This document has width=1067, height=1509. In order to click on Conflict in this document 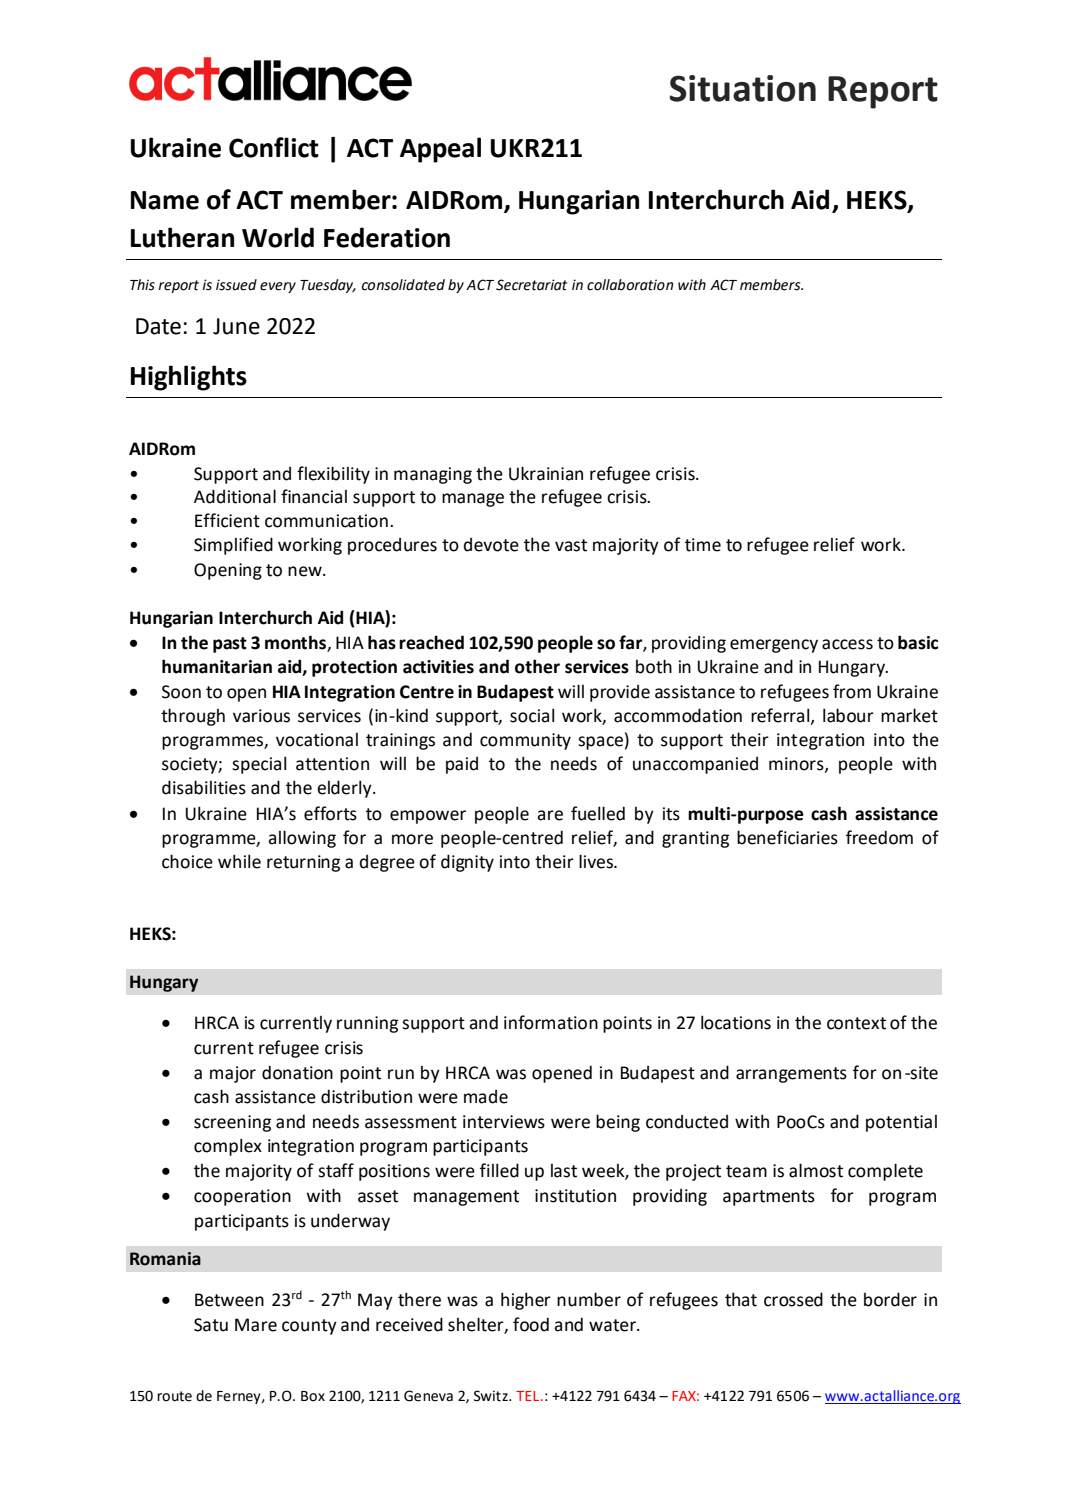, I will do `click(274, 147)`.
